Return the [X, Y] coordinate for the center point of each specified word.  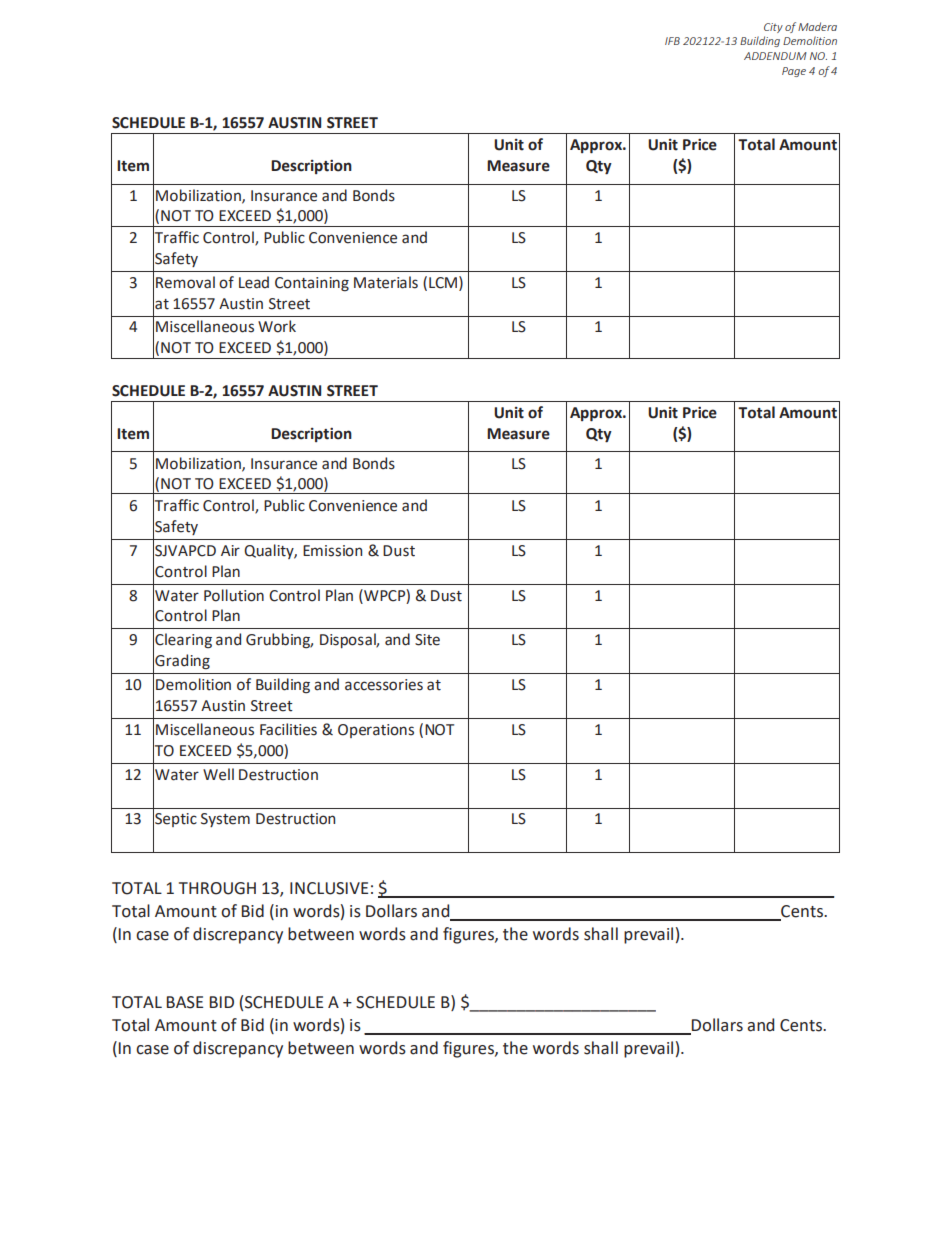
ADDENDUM [775, 56]
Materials [386, 282]
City [773, 28]
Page [794, 72]
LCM [443, 283]
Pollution [234, 595]
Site [427, 640]
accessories [384, 685]
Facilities [288, 729]
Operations [376, 731]
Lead [254, 282]
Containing [312, 284]
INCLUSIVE [329, 888]
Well [218, 774]
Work [277, 326]
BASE [185, 1002]
